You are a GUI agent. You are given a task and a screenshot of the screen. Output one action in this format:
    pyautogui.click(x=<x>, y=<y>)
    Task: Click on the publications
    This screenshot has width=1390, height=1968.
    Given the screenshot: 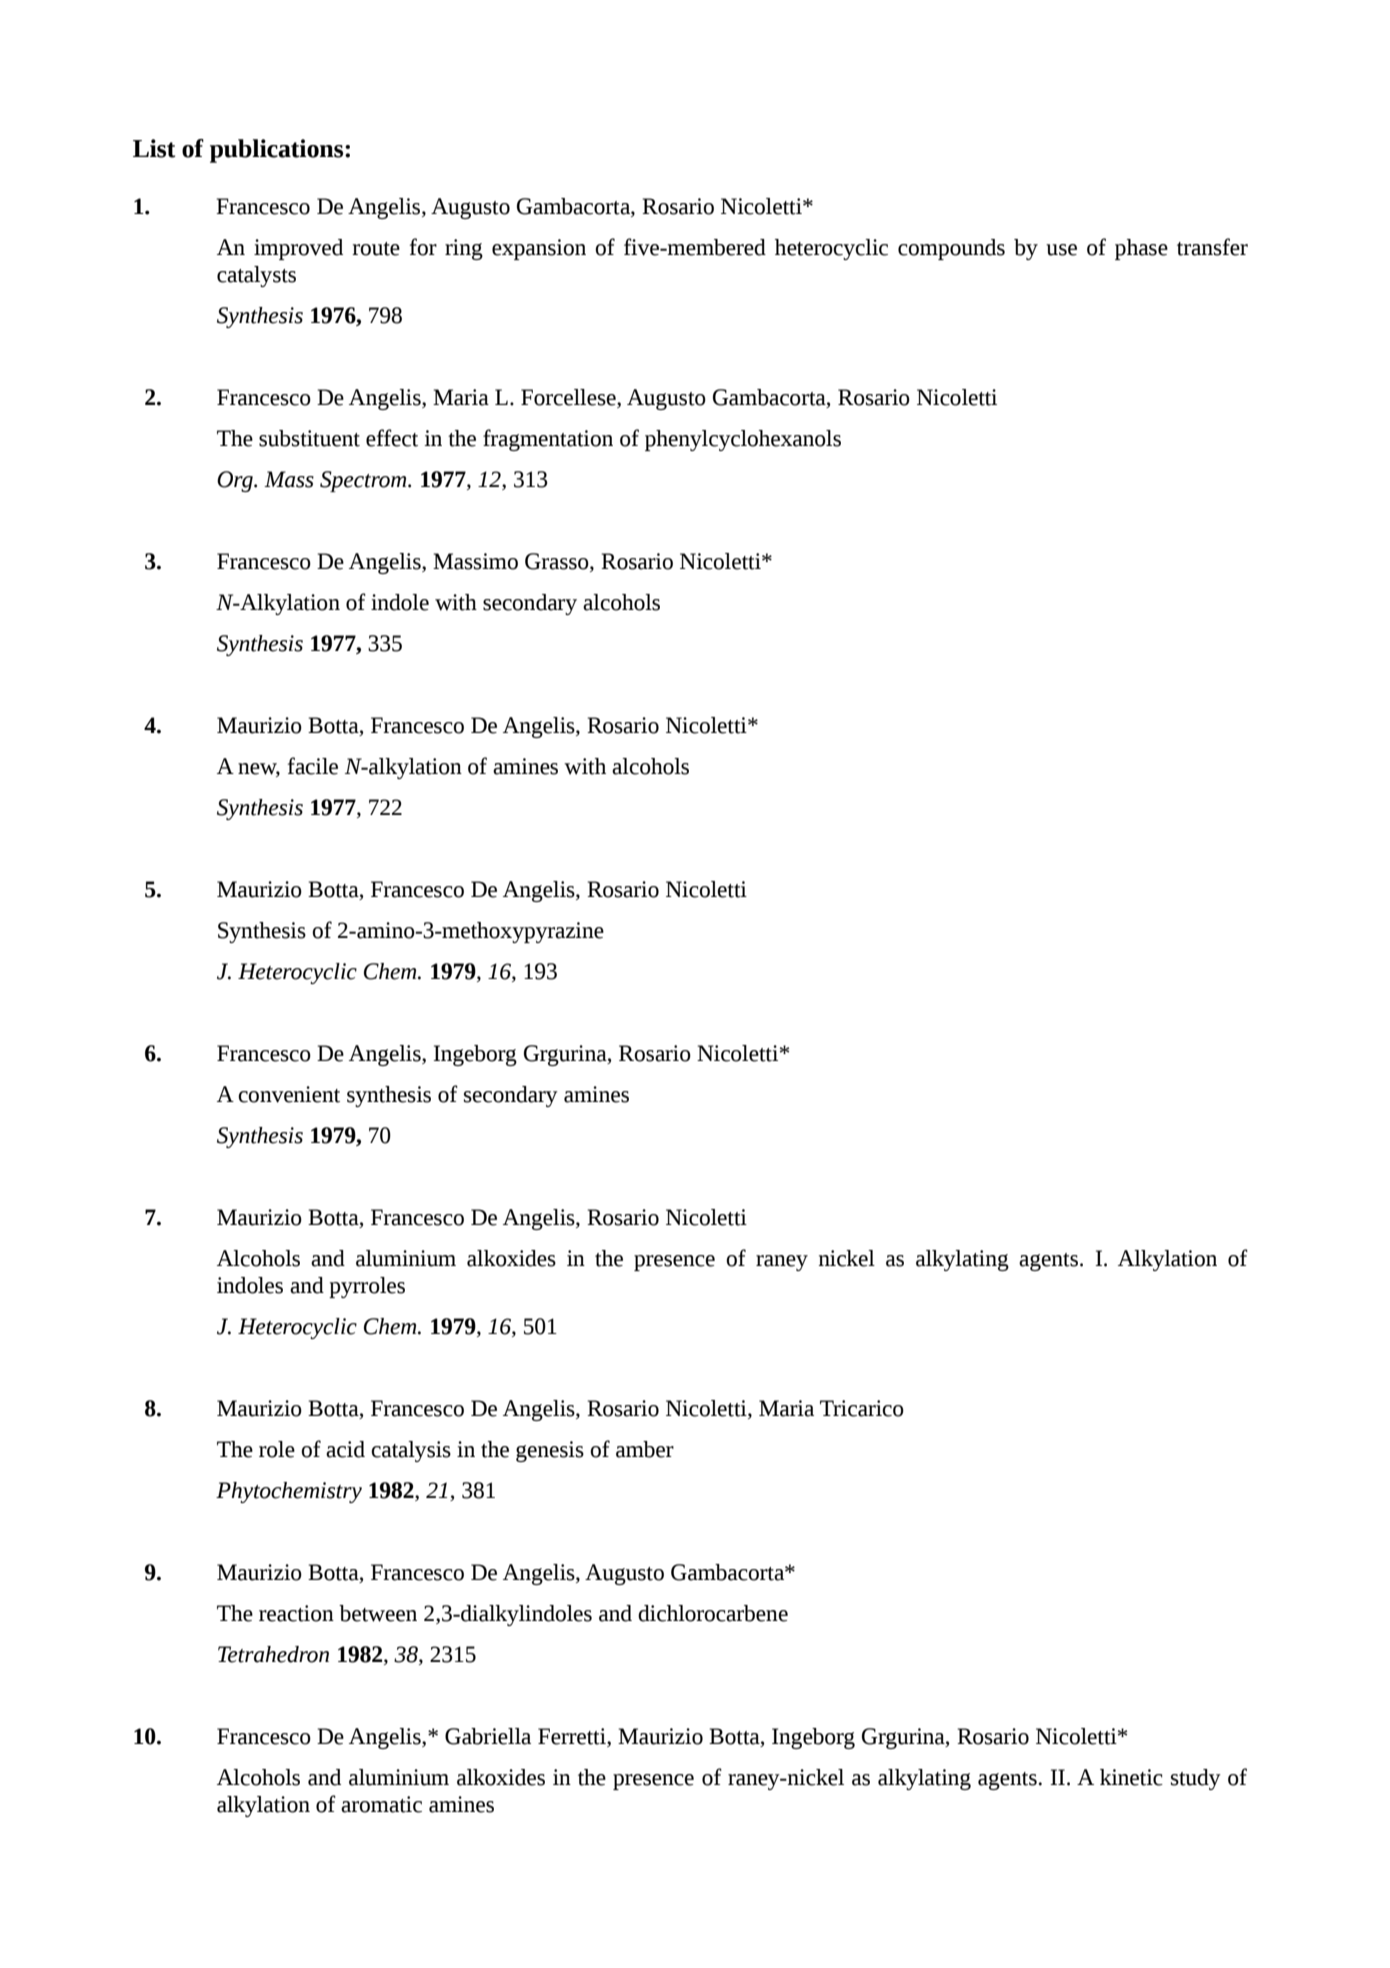 What is the action you would take?
    pyautogui.click(x=278, y=151)
